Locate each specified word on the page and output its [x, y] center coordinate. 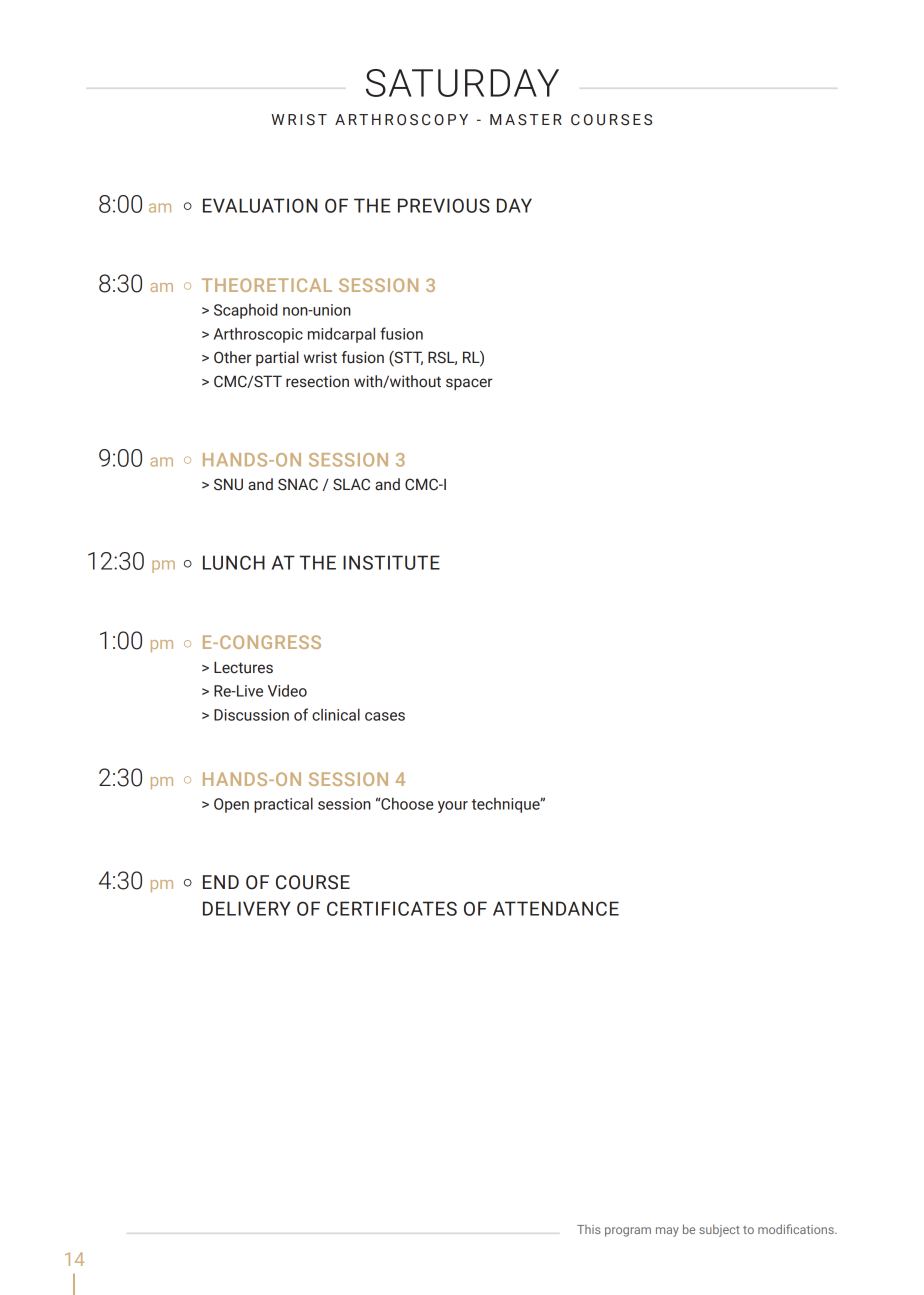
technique [506, 805]
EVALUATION [260, 205]
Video [287, 690]
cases [385, 716]
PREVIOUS [444, 205]
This [589, 1229]
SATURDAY [462, 83]
